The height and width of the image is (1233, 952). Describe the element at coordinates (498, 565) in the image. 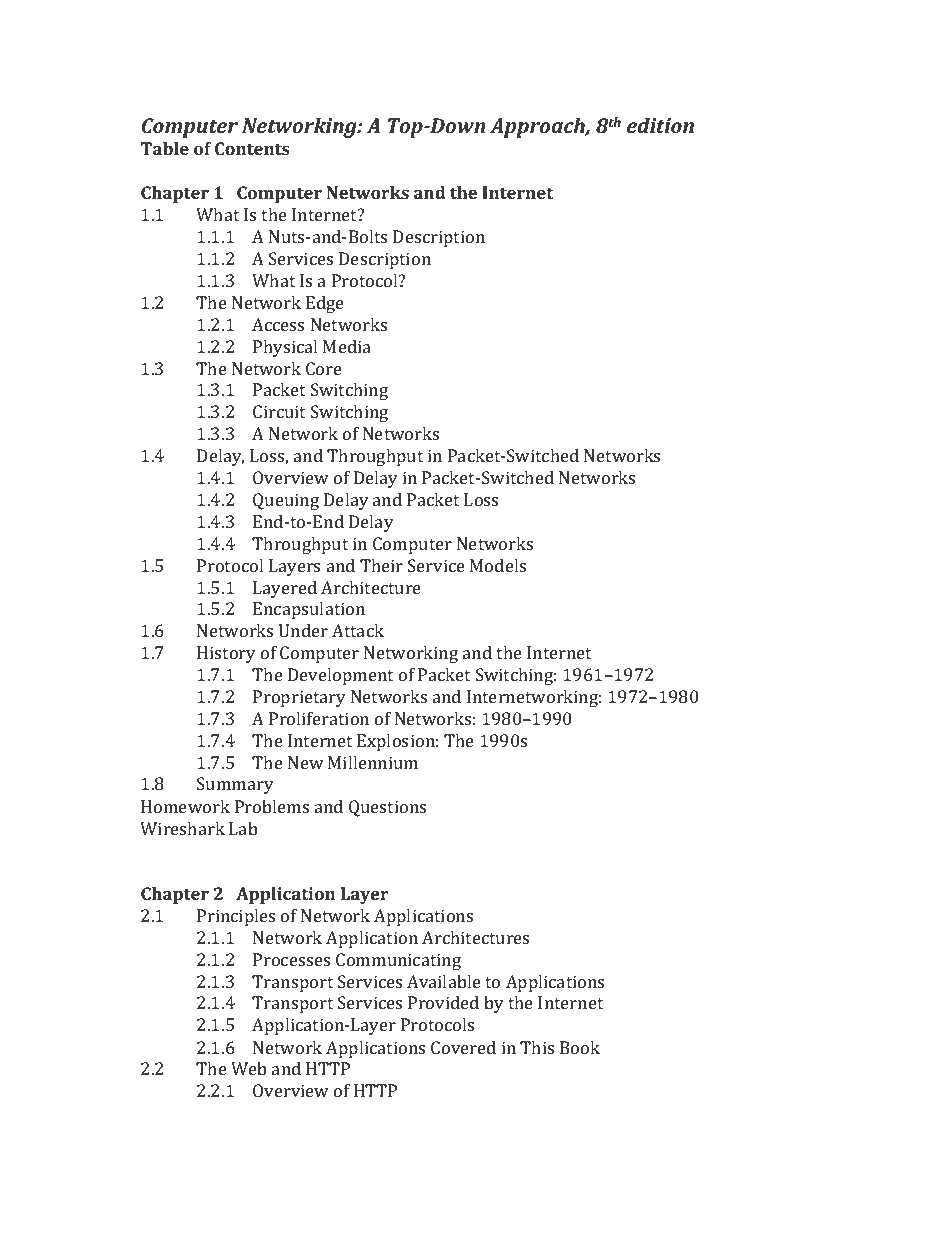

I see `Models` at that location.
